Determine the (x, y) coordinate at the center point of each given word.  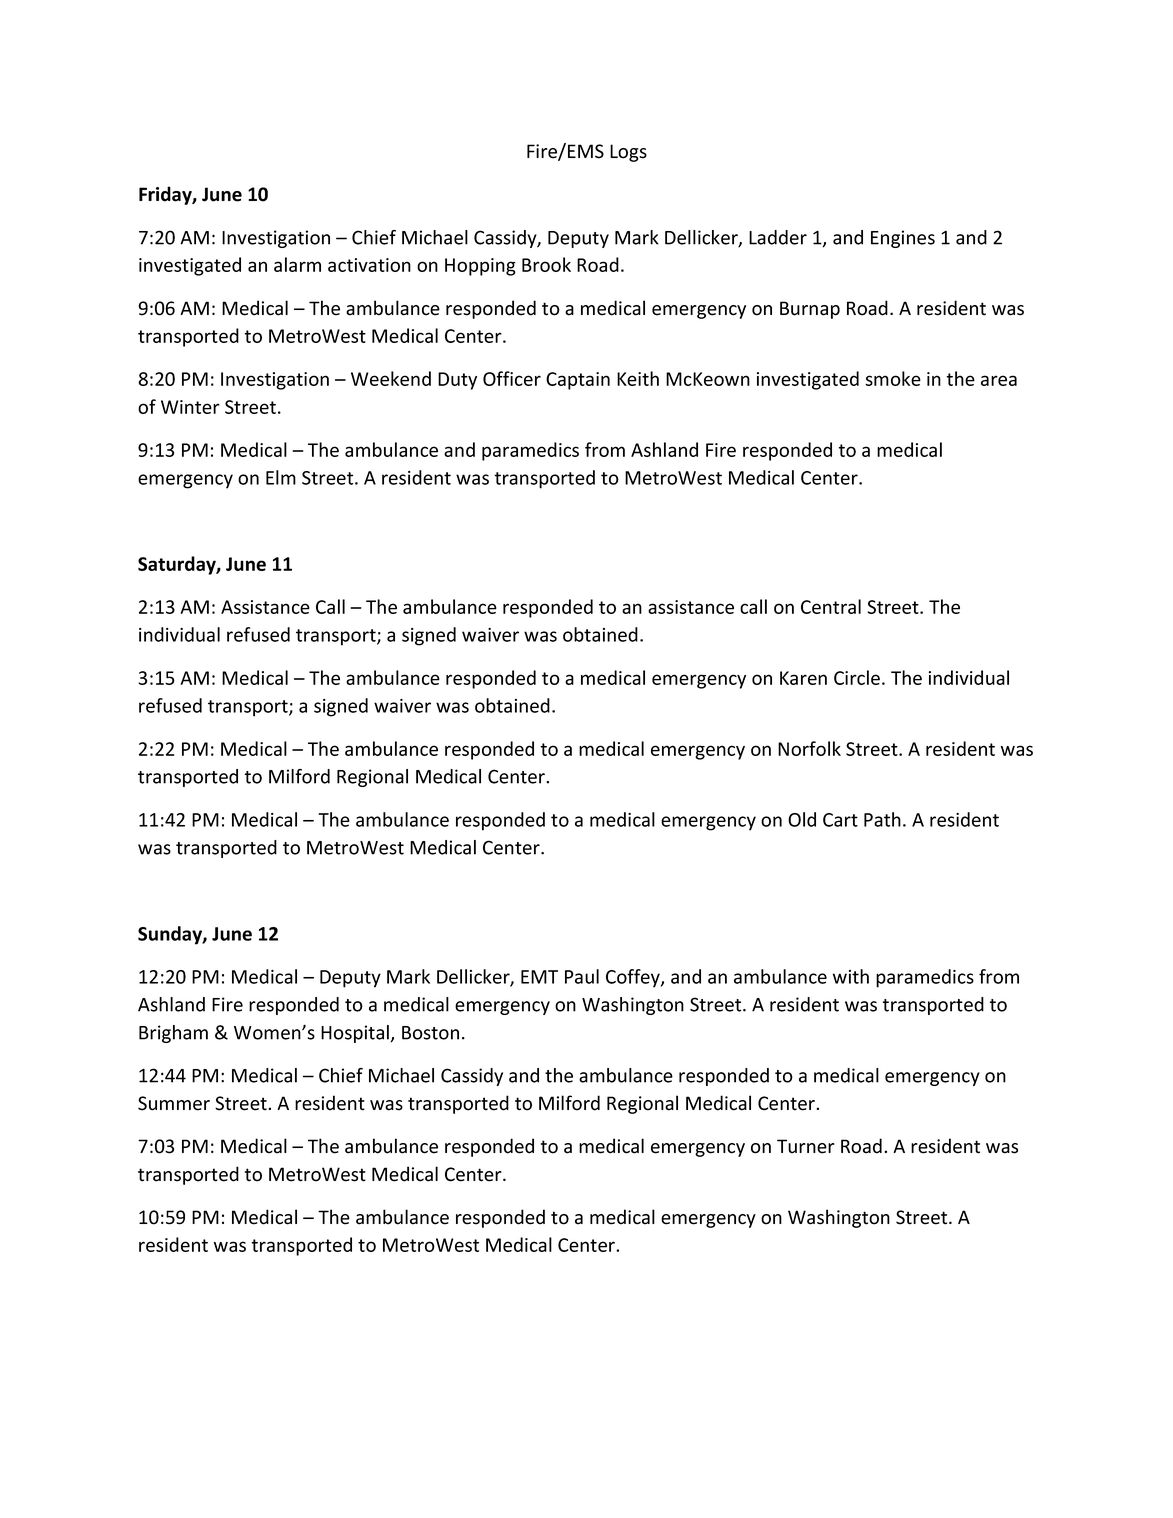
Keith (638, 378)
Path (882, 819)
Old (802, 819)
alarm (297, 264)
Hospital (355, 1034)
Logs (628, 153)
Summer (174, 1103)
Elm (281, 477)
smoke (893, 378)
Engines (903, 239)
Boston (430, 1033)
